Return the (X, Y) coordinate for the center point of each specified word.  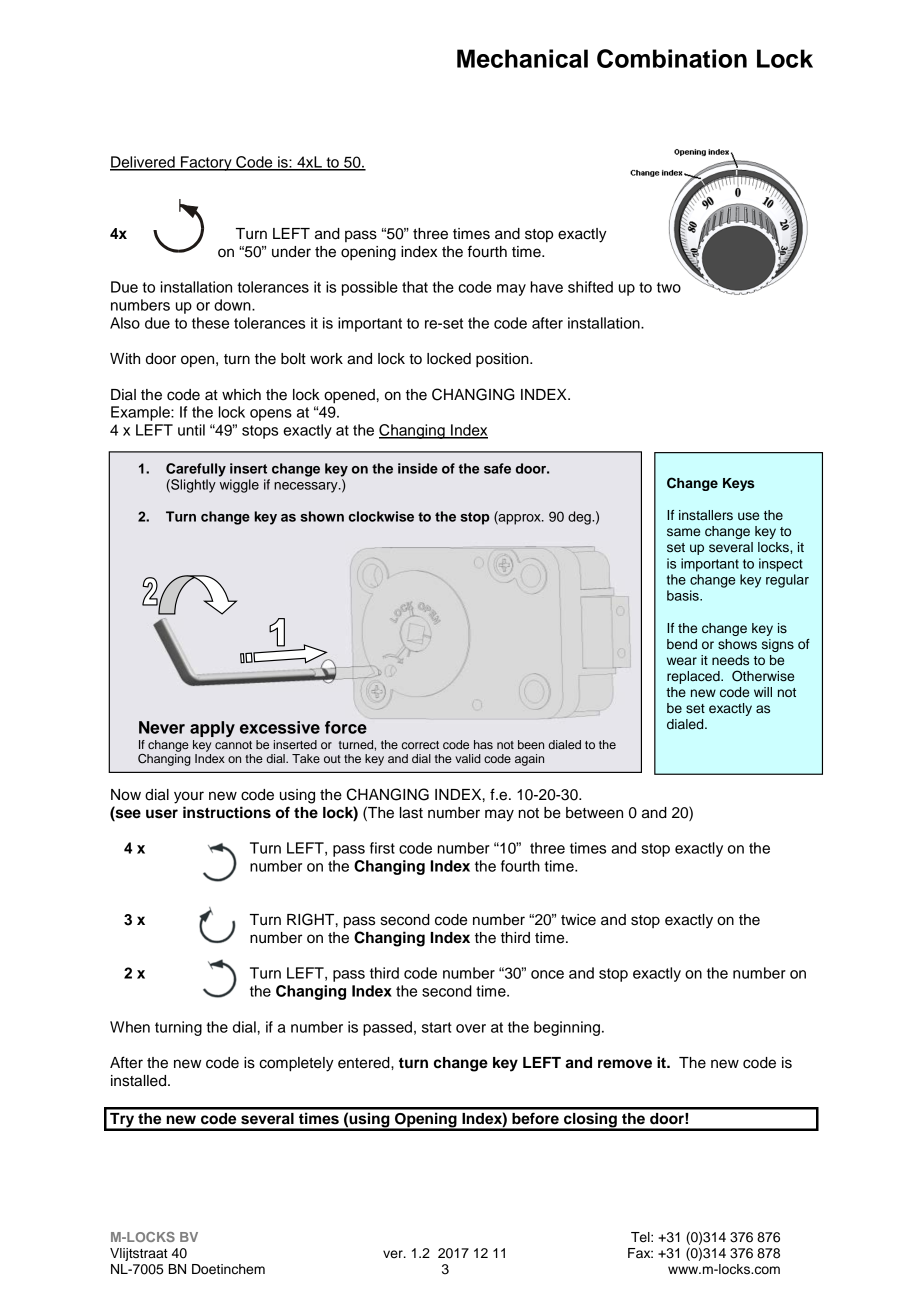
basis (684, 595)
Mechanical (522, 58)
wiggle (239, 486)
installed (140, 1081)
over (471, 1028)
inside (418, 468)
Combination (672, 58)
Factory (206, 163)
